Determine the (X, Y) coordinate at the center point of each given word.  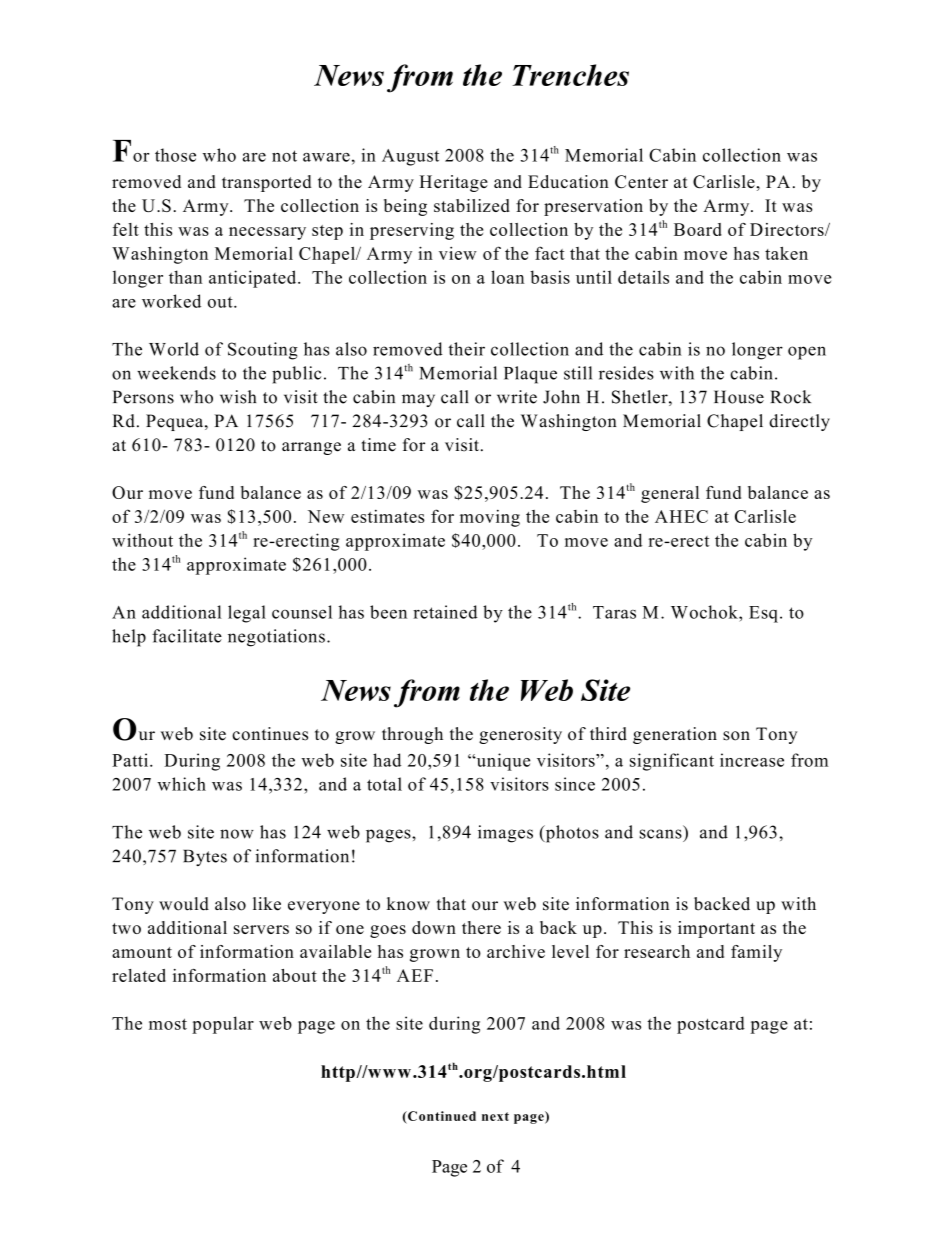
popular (223, 1025)
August (410, 157)
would (184, 904)
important (716, 929)
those (175, 155)
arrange (311, 448)
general (670, 494)
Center (641, 182)
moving (490, 518)
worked (171, 301)
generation (675, 735)
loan (507, 277)
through (412, 735)
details (643, 277)
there (481, 927)
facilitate (187, 636)
